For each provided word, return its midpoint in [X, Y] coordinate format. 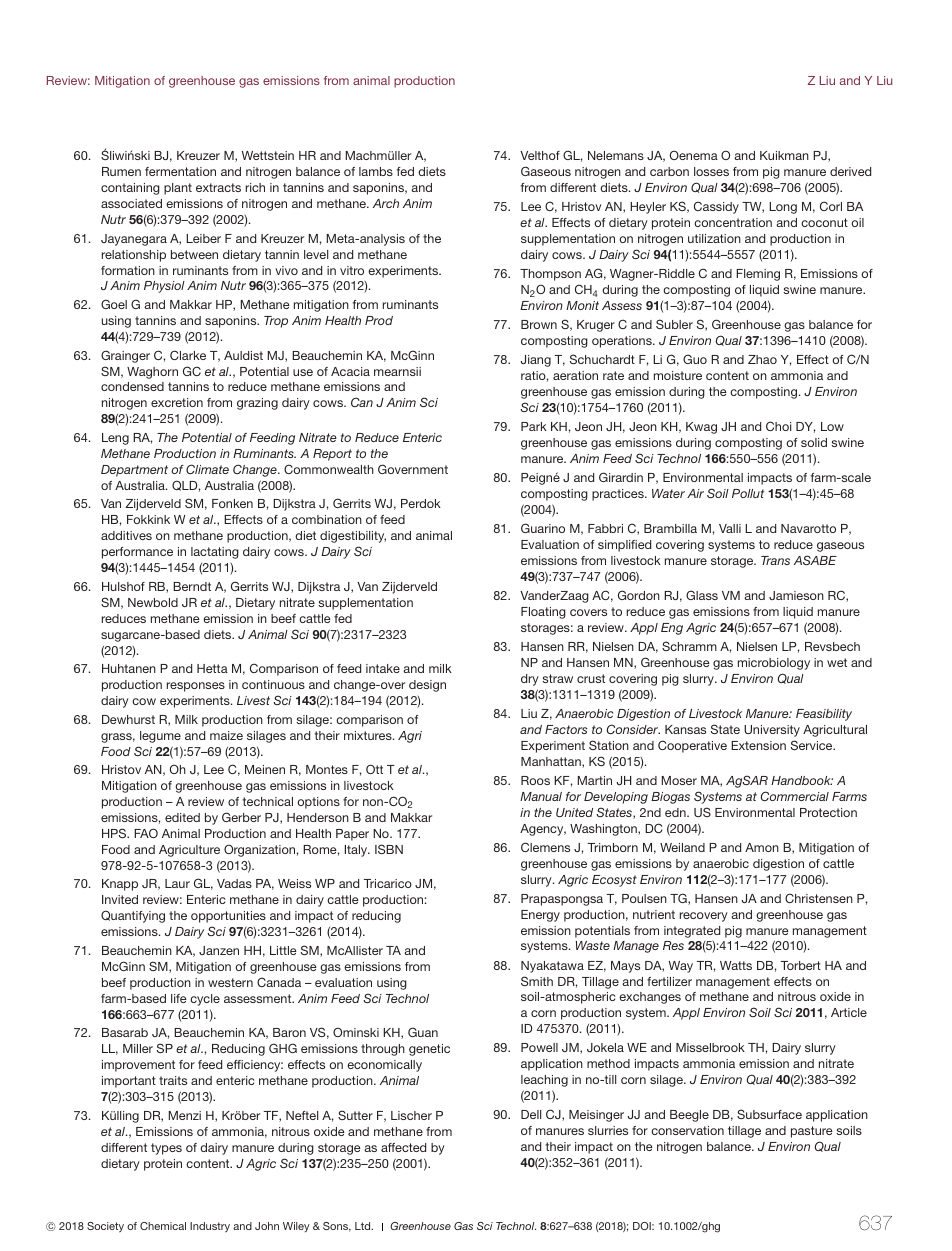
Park [534, 426]
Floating [543, 613]
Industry [210, 1227]
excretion [177, 402]
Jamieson [796, 595]
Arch [386, 203]
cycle [205, 1000]
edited [182, 817]
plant [178, 189]
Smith [537, 981]
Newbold [153, 602]
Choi [778, 426]
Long [783, 208]
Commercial [795, 796]
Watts [736, 965]
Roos [535, 780]
